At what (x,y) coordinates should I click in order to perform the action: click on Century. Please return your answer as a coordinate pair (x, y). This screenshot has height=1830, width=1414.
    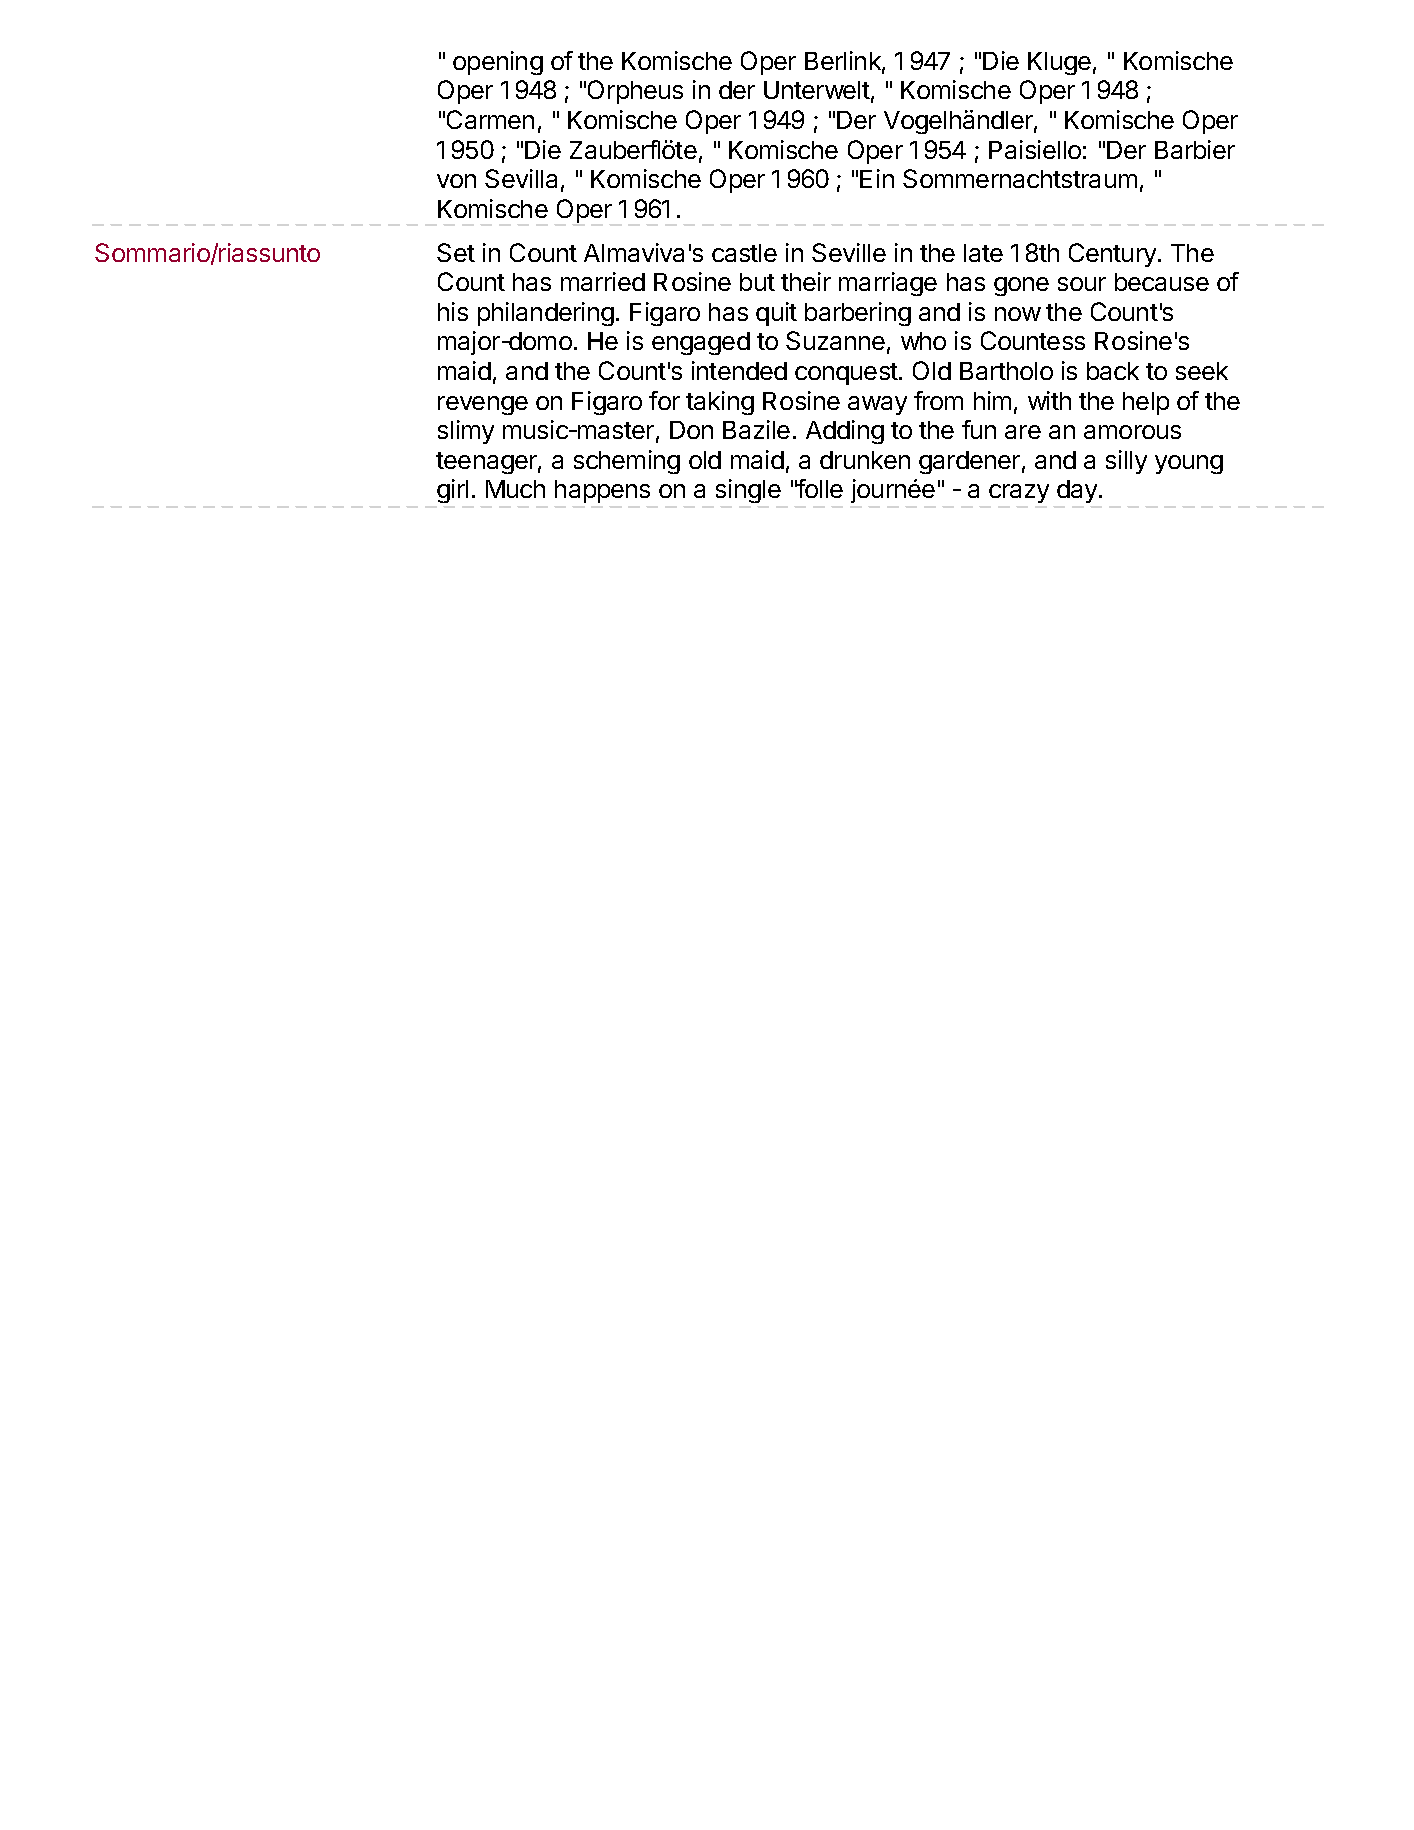
    Looking at the image, I should click on (1112, 255).
